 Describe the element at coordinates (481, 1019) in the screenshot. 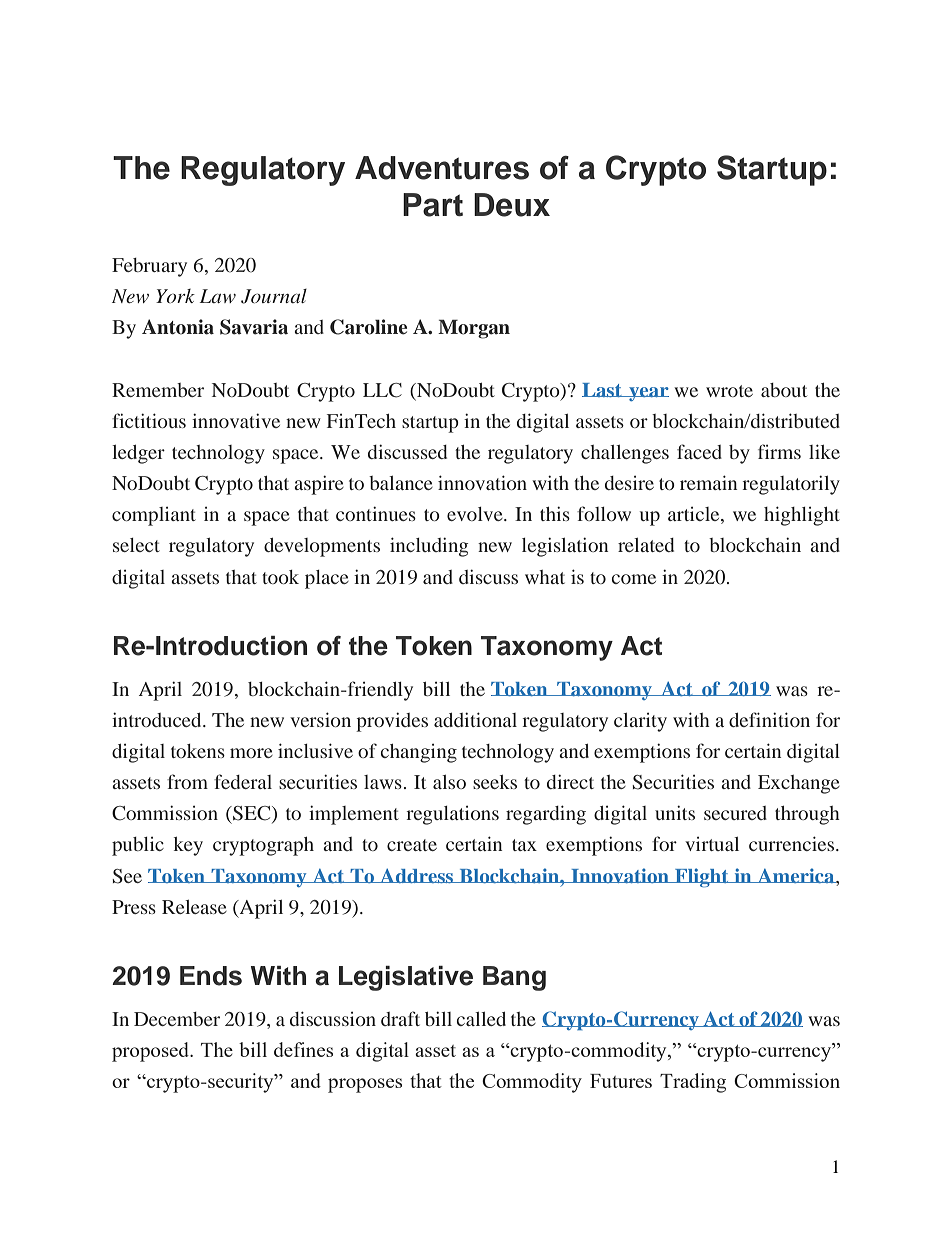

I see `called` at that location.
